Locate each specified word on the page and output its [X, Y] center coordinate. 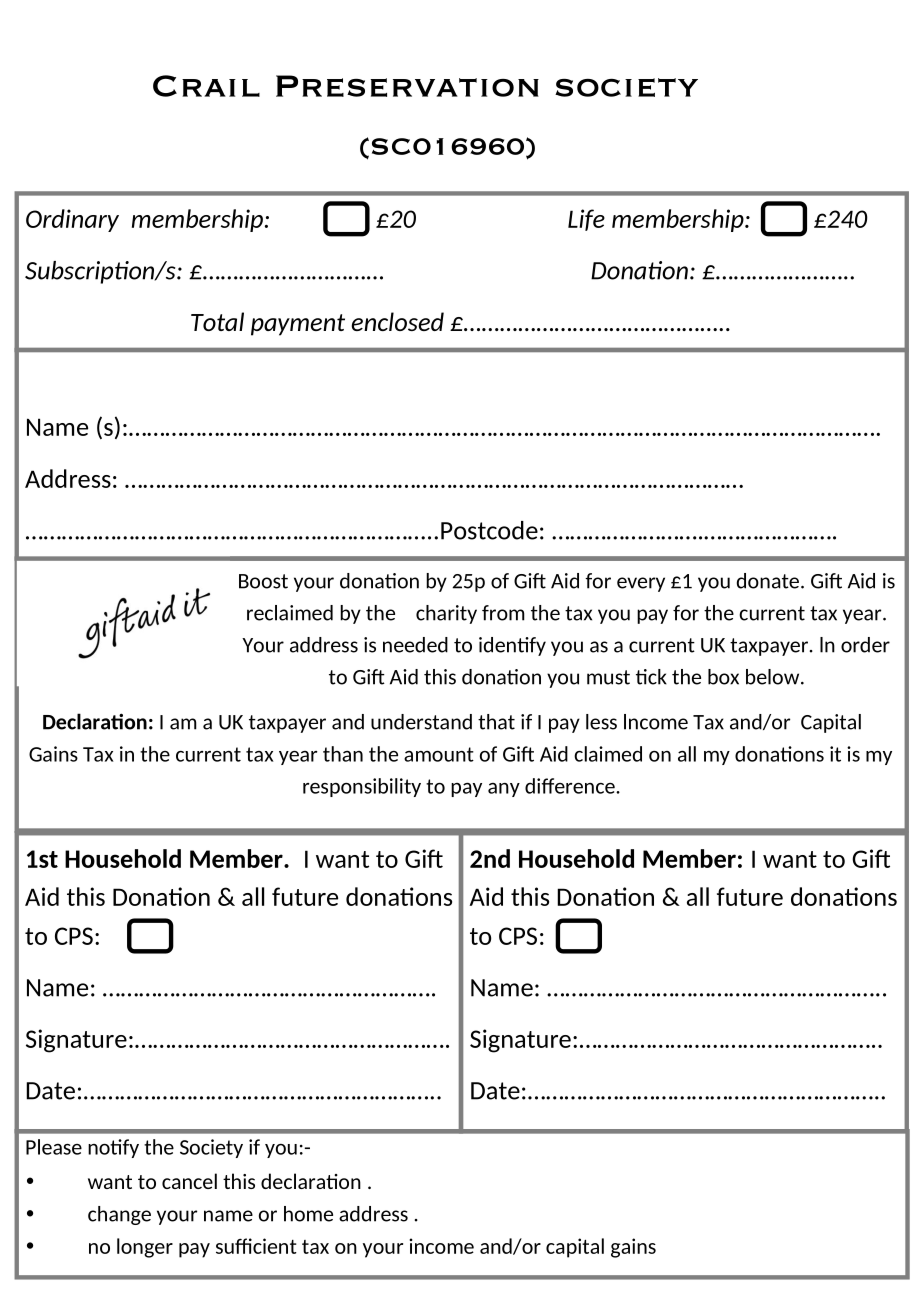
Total [217, 321]
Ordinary [72, 220]
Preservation [407, 86]
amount [439, 754]
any [504, 790]
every [641, 584]
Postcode [489, 530]
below [774, 677]
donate [768, 581]
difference [571, 786]
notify [113, 1148]
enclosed [397, 321]
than [343, 754]
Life [586, 220]
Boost [263, 581]
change [119, 1215]
